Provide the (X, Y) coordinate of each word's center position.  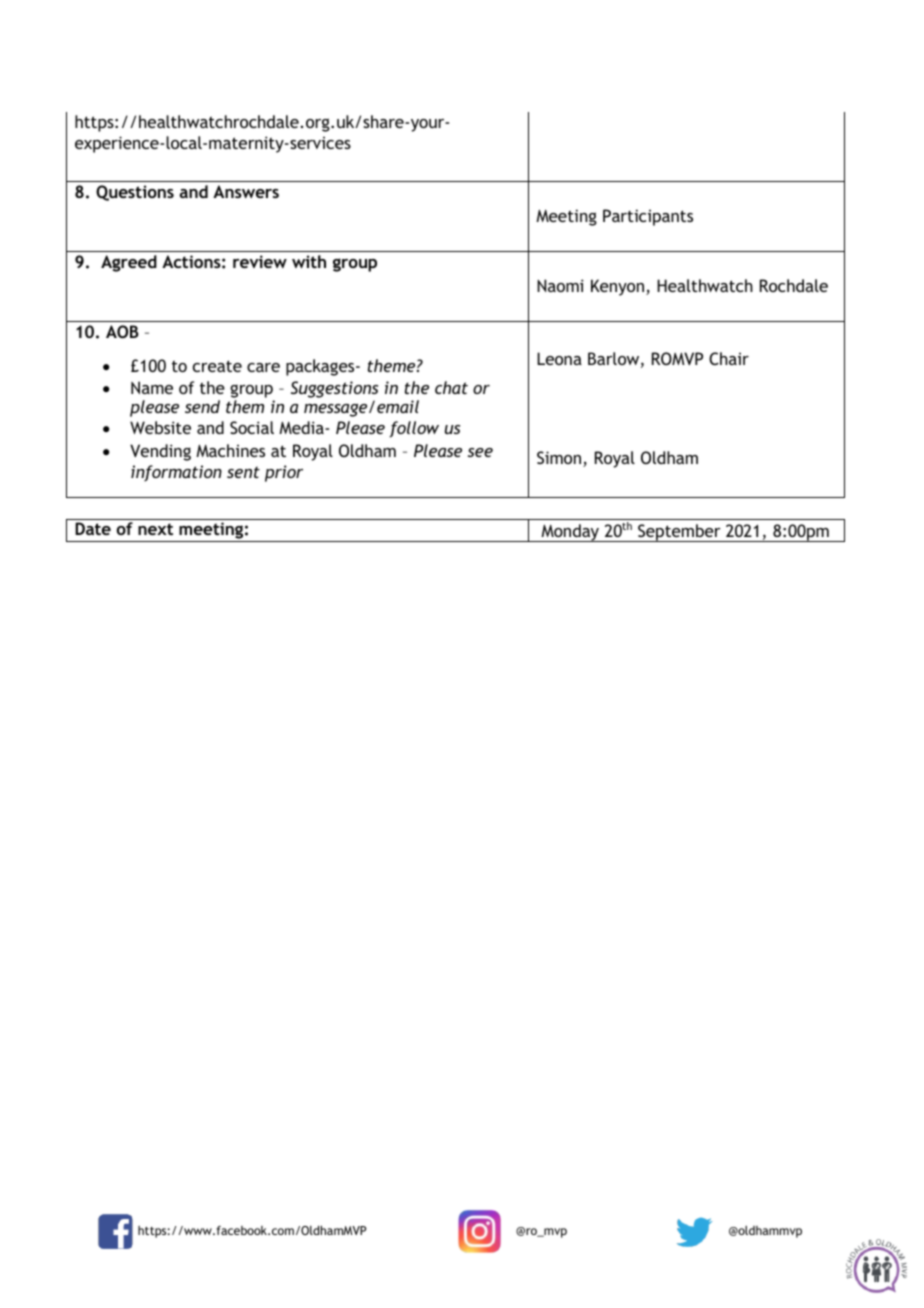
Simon (560, 459)
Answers (246, 191)
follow (414, 429)
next (155, 529)
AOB (122, 331)
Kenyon (617, 287)
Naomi (560, 285)
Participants (648, 217)
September (679, 533)
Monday (570, 533)
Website (160, 427)
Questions (135, 193)
